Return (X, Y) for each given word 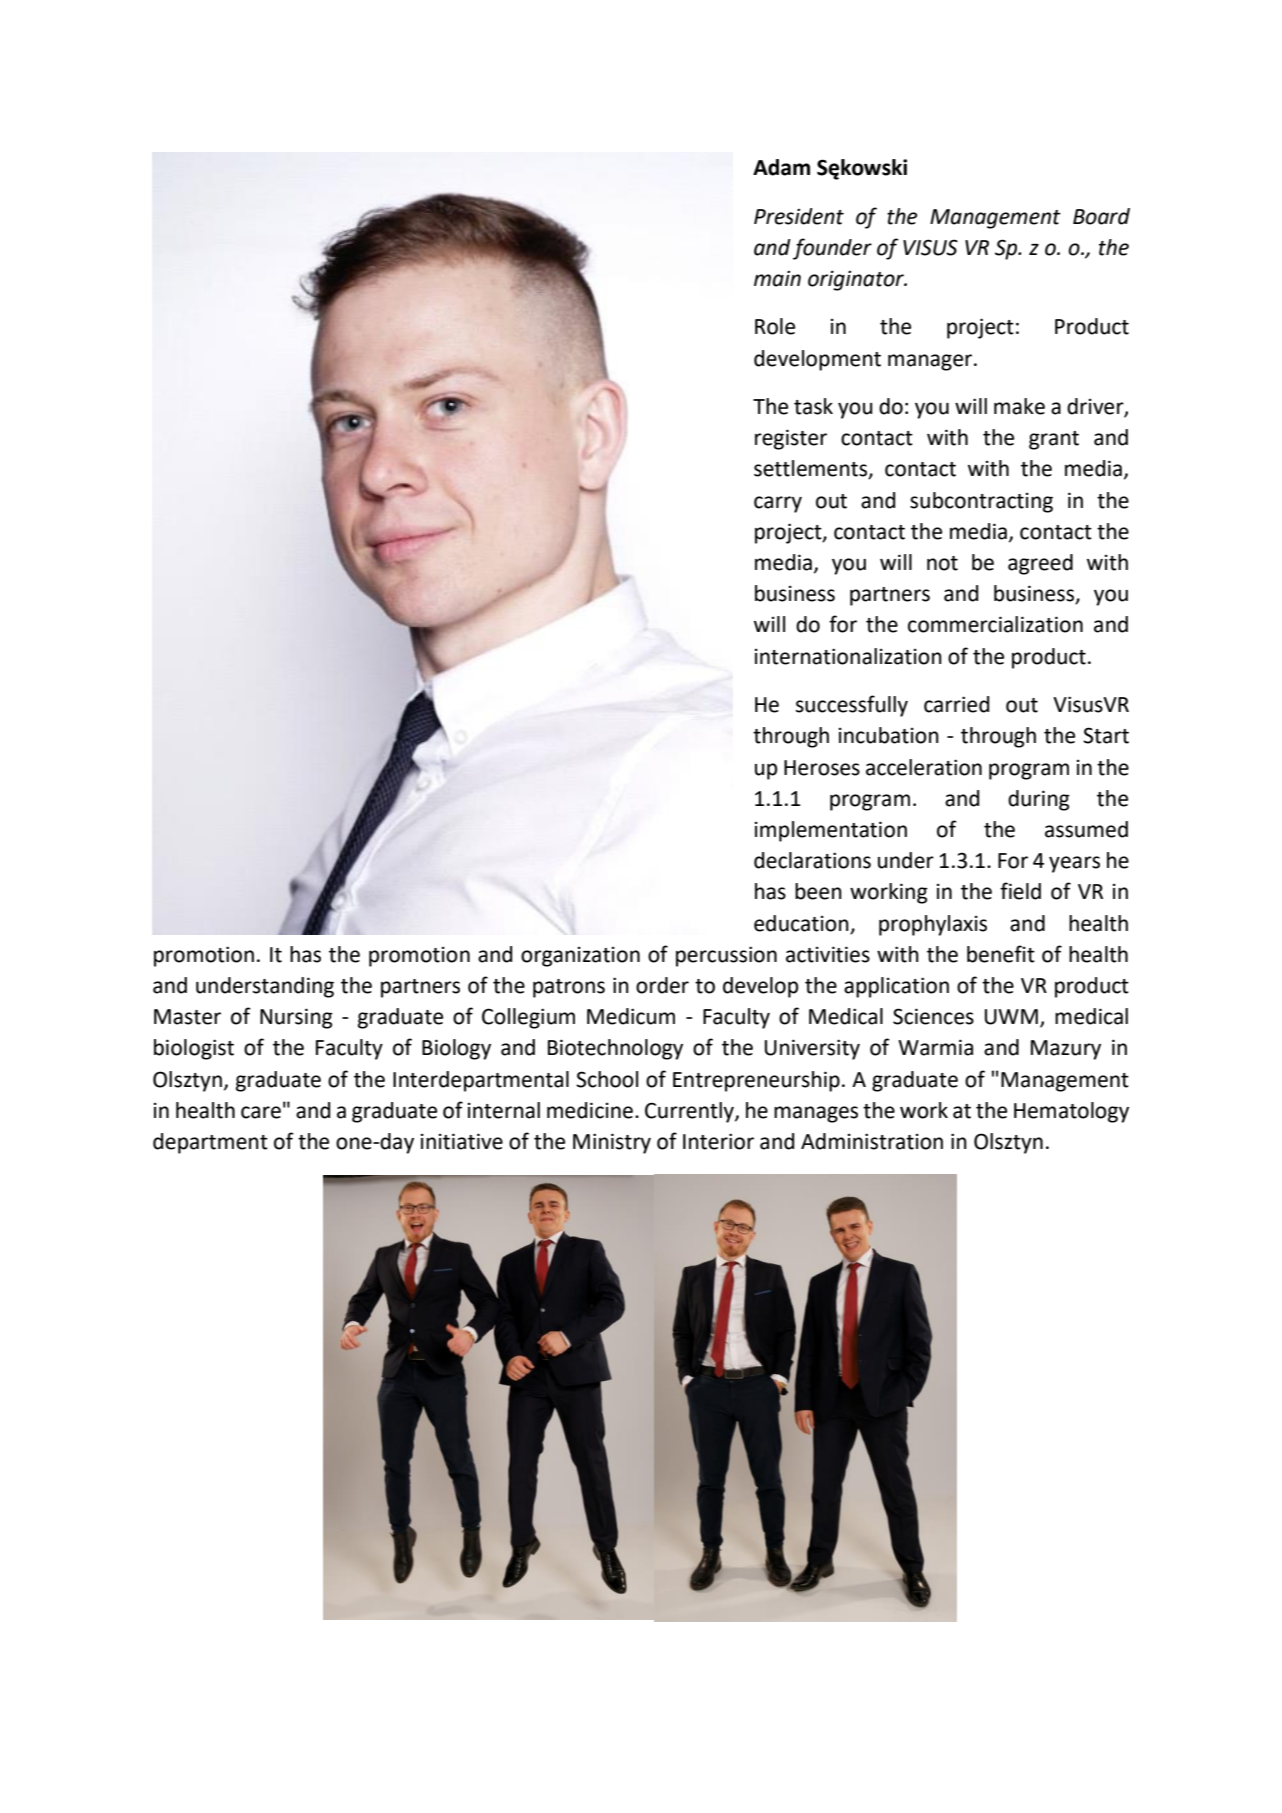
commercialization (995, 624)
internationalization (848, 656)
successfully (852, 706)
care (261, 1112)
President (799, 216)
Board (1101, 216)
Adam (781, 167)
